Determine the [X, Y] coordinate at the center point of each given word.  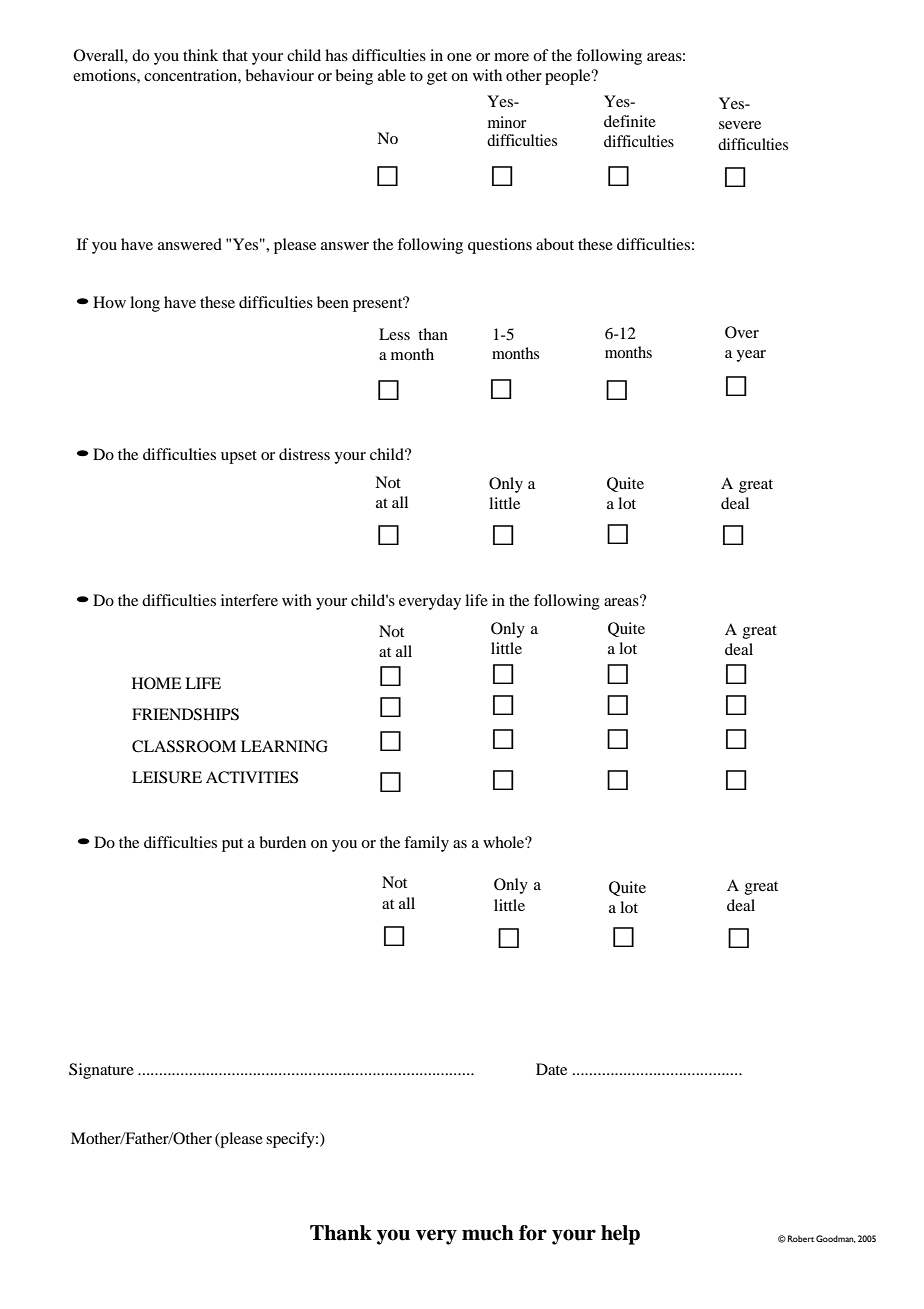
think [200, 55]
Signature [101, 1071]
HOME [157, 683]
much [488, 1233]
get [437, 78]
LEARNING [284, 746]
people [569, 77]
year [751, 356]
